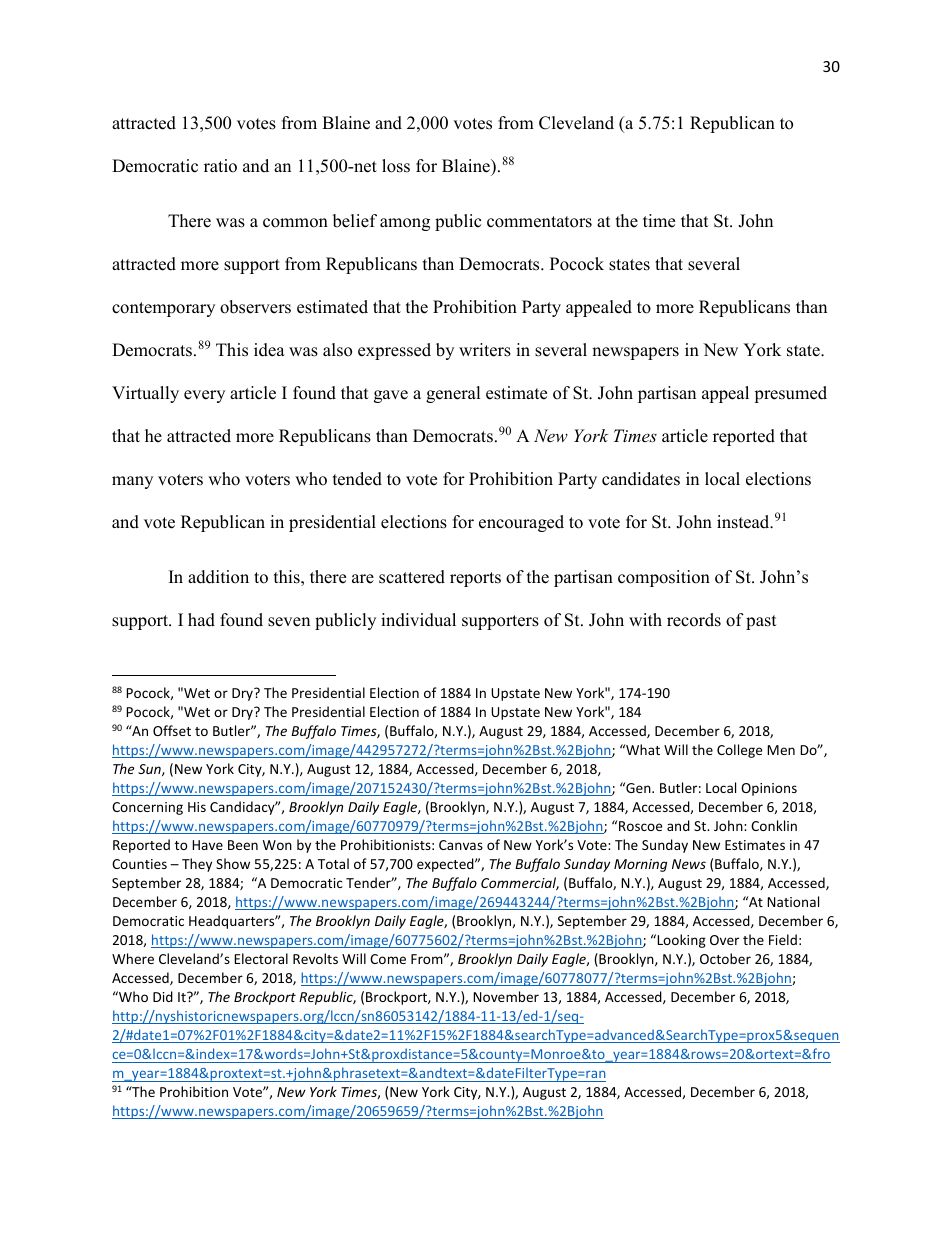 The height and width of the image is (1233, 952). I want to click on presumed, so click(790, 394).
